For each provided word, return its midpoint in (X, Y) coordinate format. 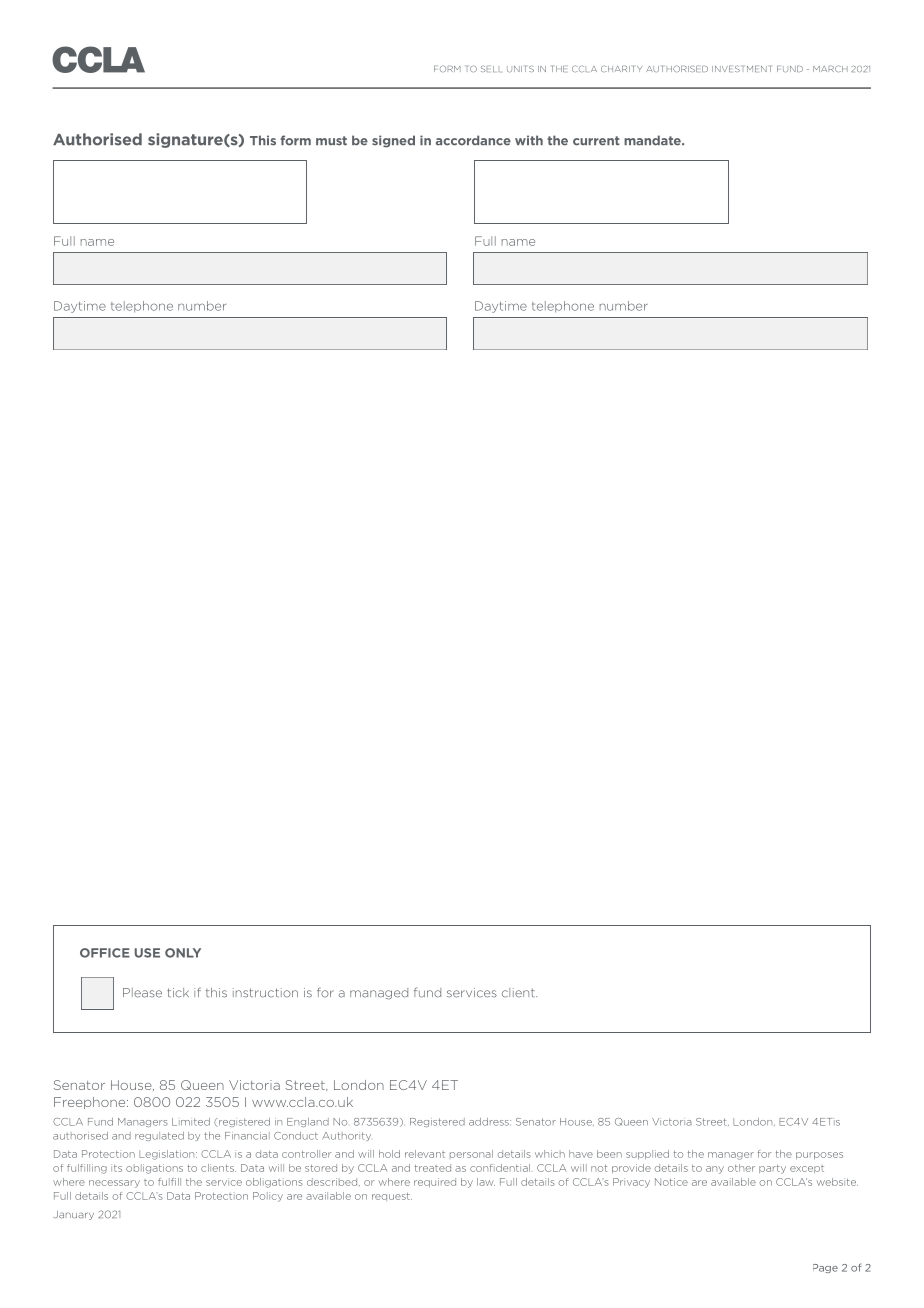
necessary (114, 1184)
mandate (653, 140)
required (435, 1182)
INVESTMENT (741, 68)
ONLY (183, 953)
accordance (473, 140)
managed (379, 994)
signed (393, 141)
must (331, 141)
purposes (819, 1155)
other (741, 1168)
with (529, 140)
